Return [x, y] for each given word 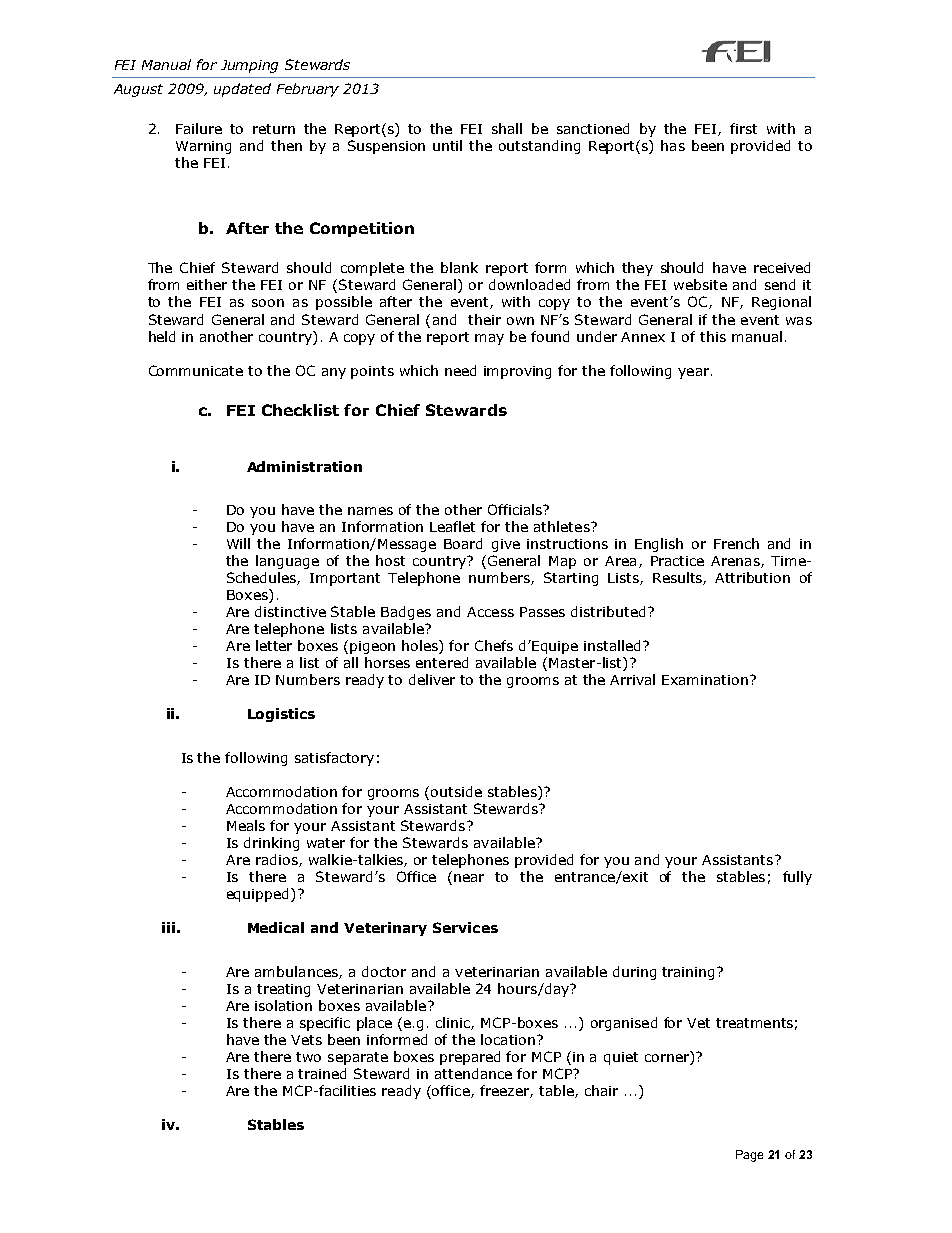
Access [490, 612]
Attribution [752, 577]
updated [242, 90]
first [743, 128]
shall [507, 128]
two [308, 1057]
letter [274, 645]
